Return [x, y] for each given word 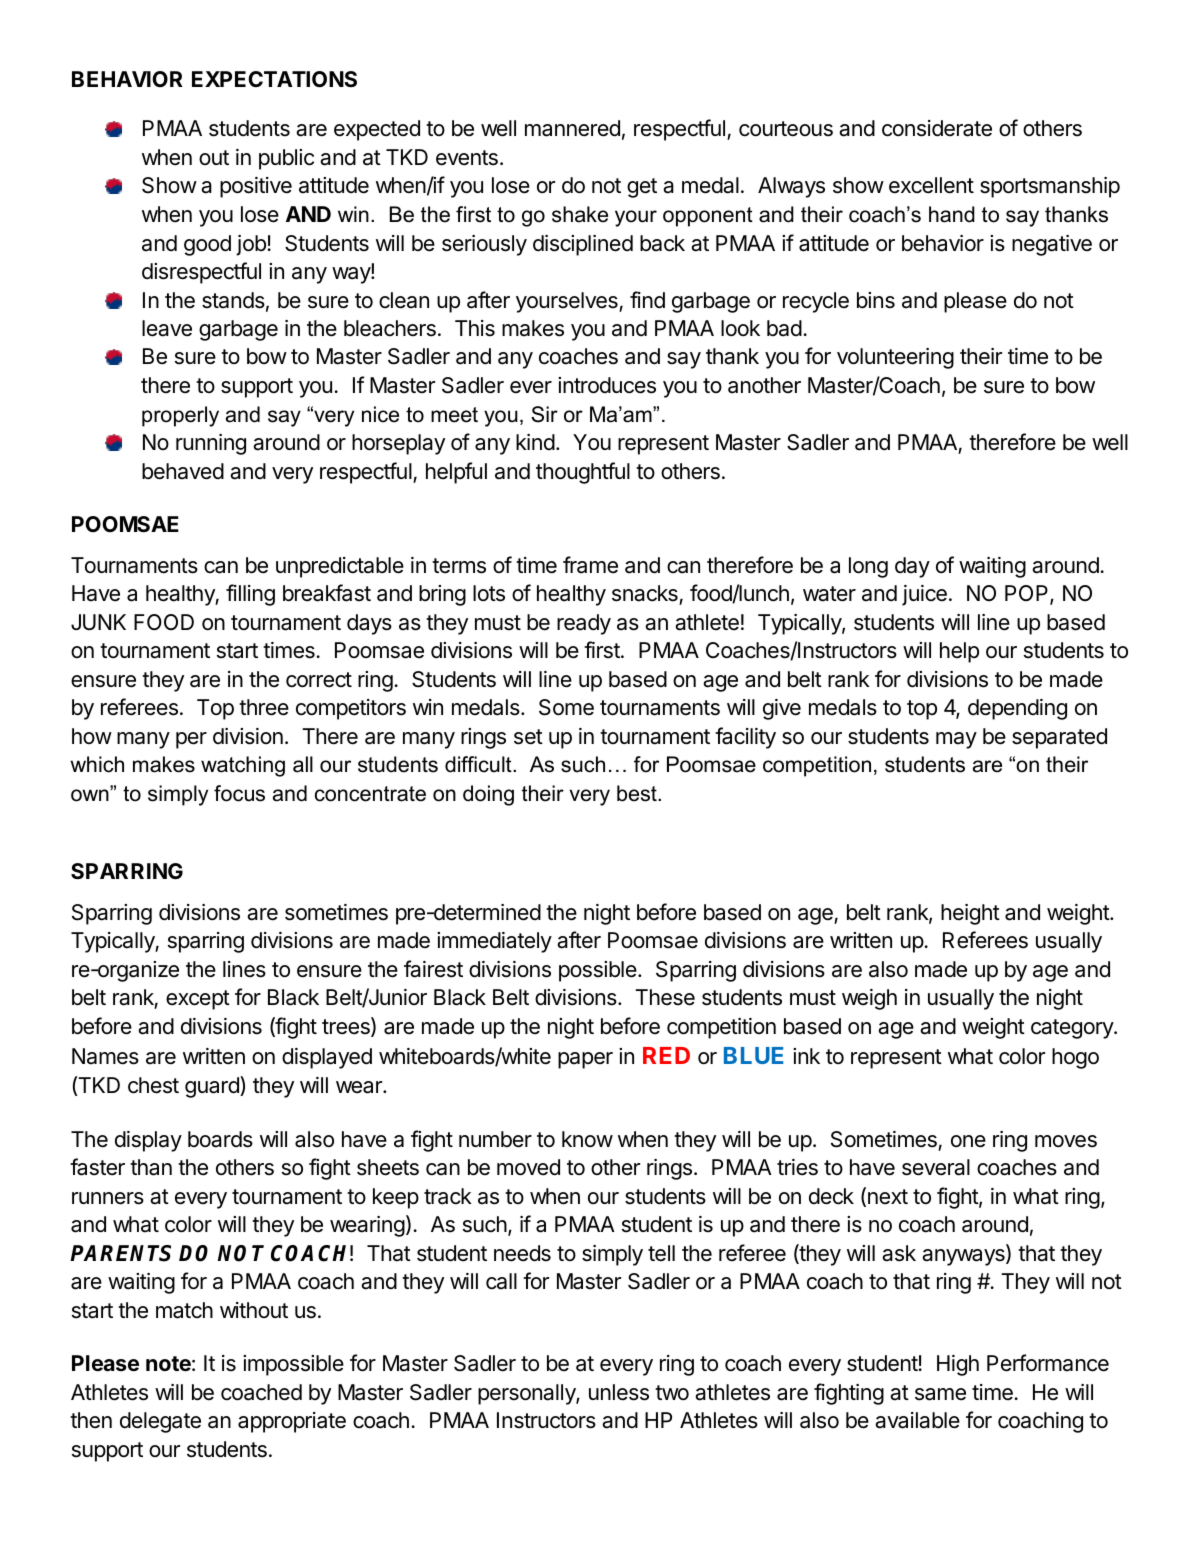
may [956, 740]
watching [243, 766]
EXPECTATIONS [274, 79]
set [528, 737]
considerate [937, 128]
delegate [160, 1422]
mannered [572, 128]
